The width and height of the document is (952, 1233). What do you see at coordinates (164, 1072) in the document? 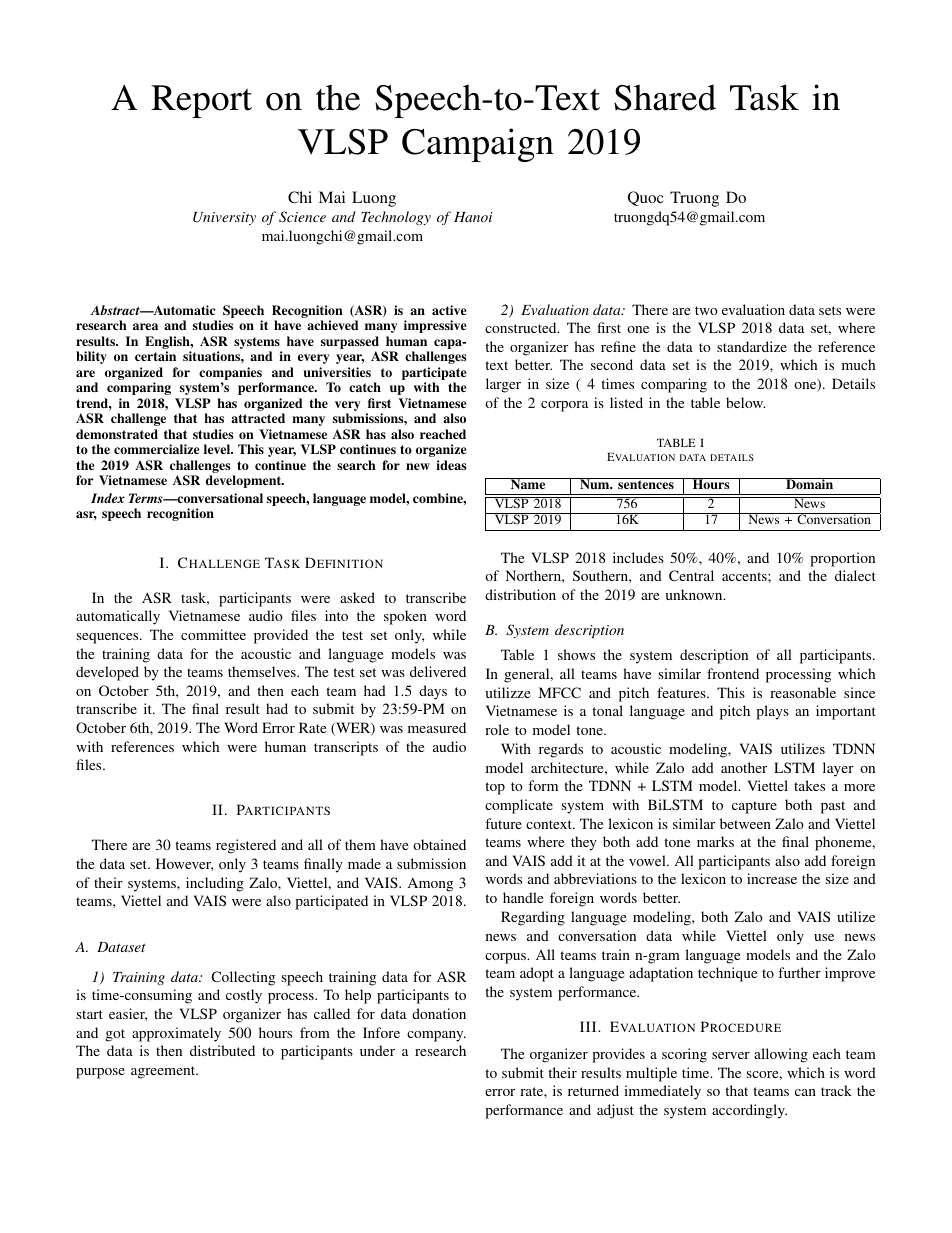
I see `agreement` at bounding box center [164, 1072].
